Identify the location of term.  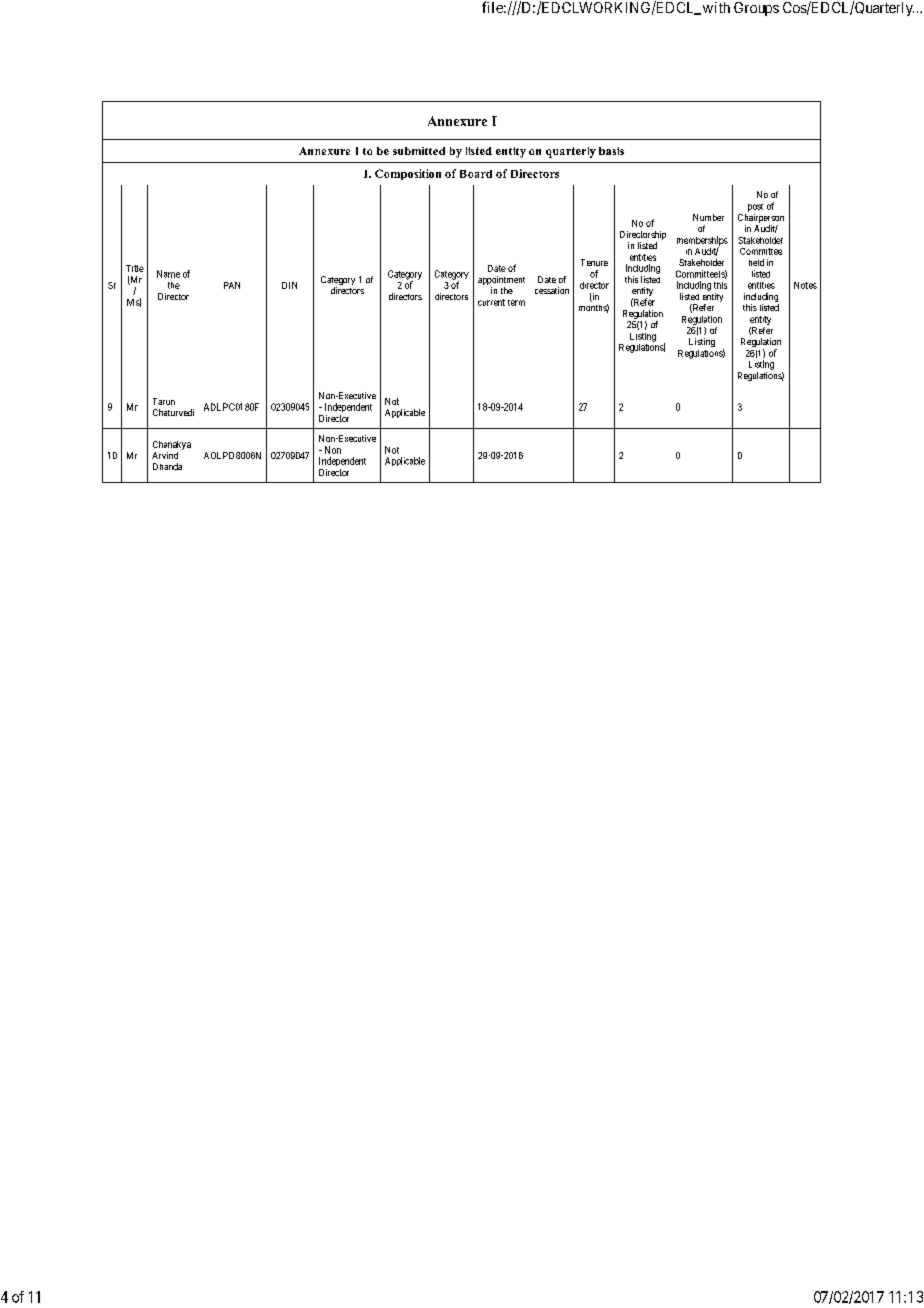
(516, 303).
